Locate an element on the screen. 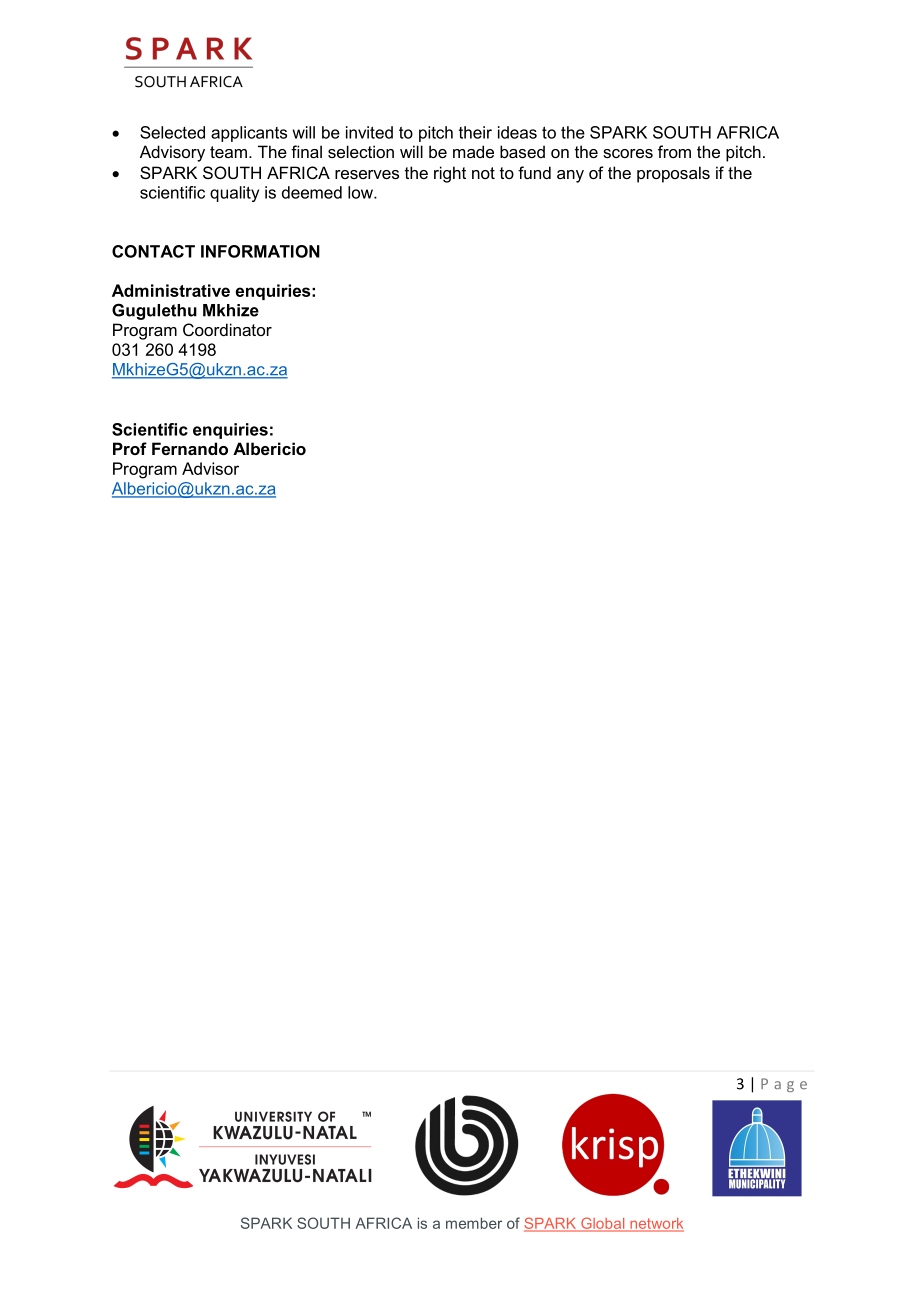 The image size is (924, 1308). Coordinator is located at coordinates (227, 329).
